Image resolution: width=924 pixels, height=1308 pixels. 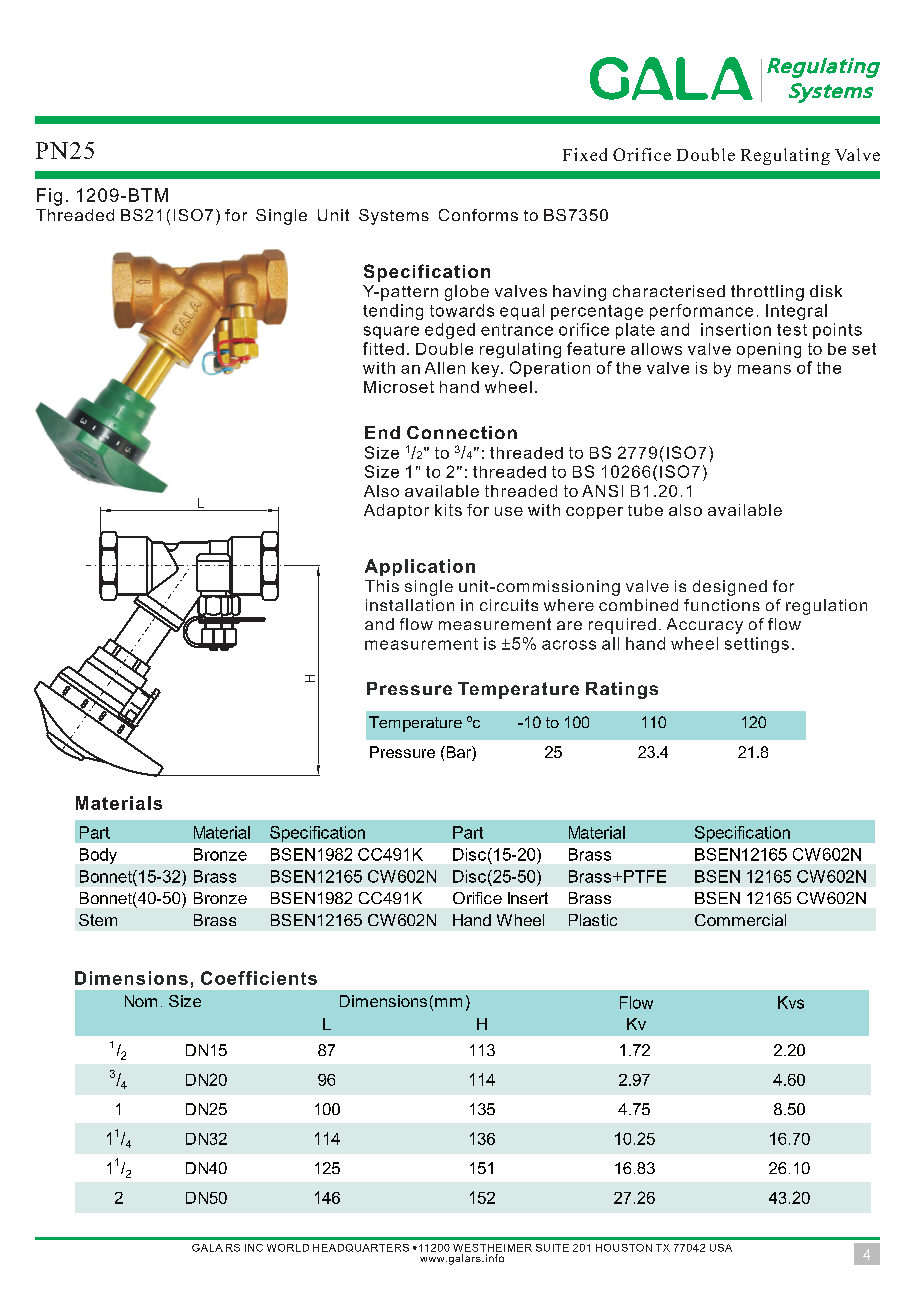 What do you see at coordinates (767, 293) in the document?
I see `throttling` at bounding box center [767, 293].
